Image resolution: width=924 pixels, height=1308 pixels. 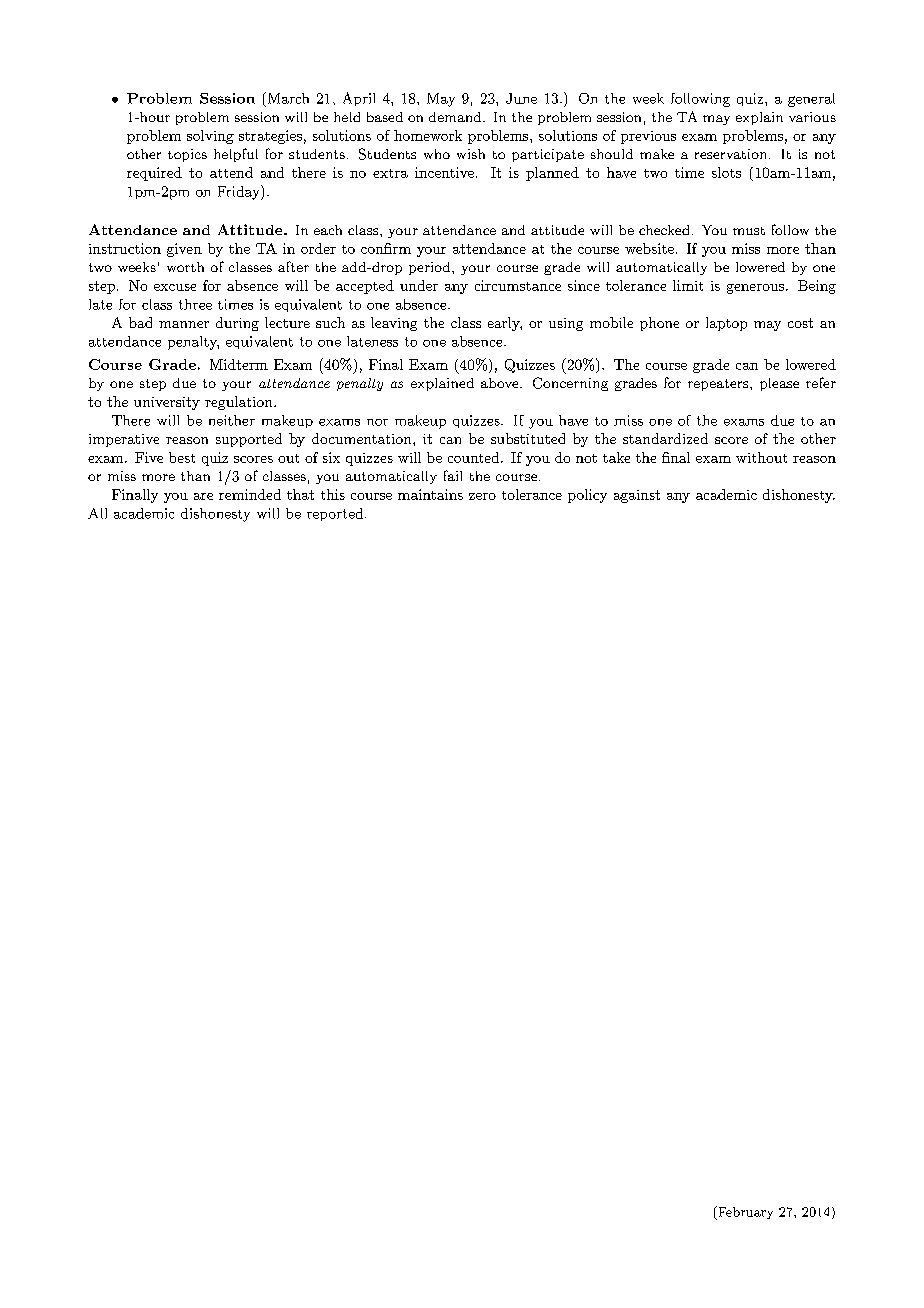 What do you see at coordinates (456, 117) in the screenshot?
I see `demand` at bounding box center [456, 117].
